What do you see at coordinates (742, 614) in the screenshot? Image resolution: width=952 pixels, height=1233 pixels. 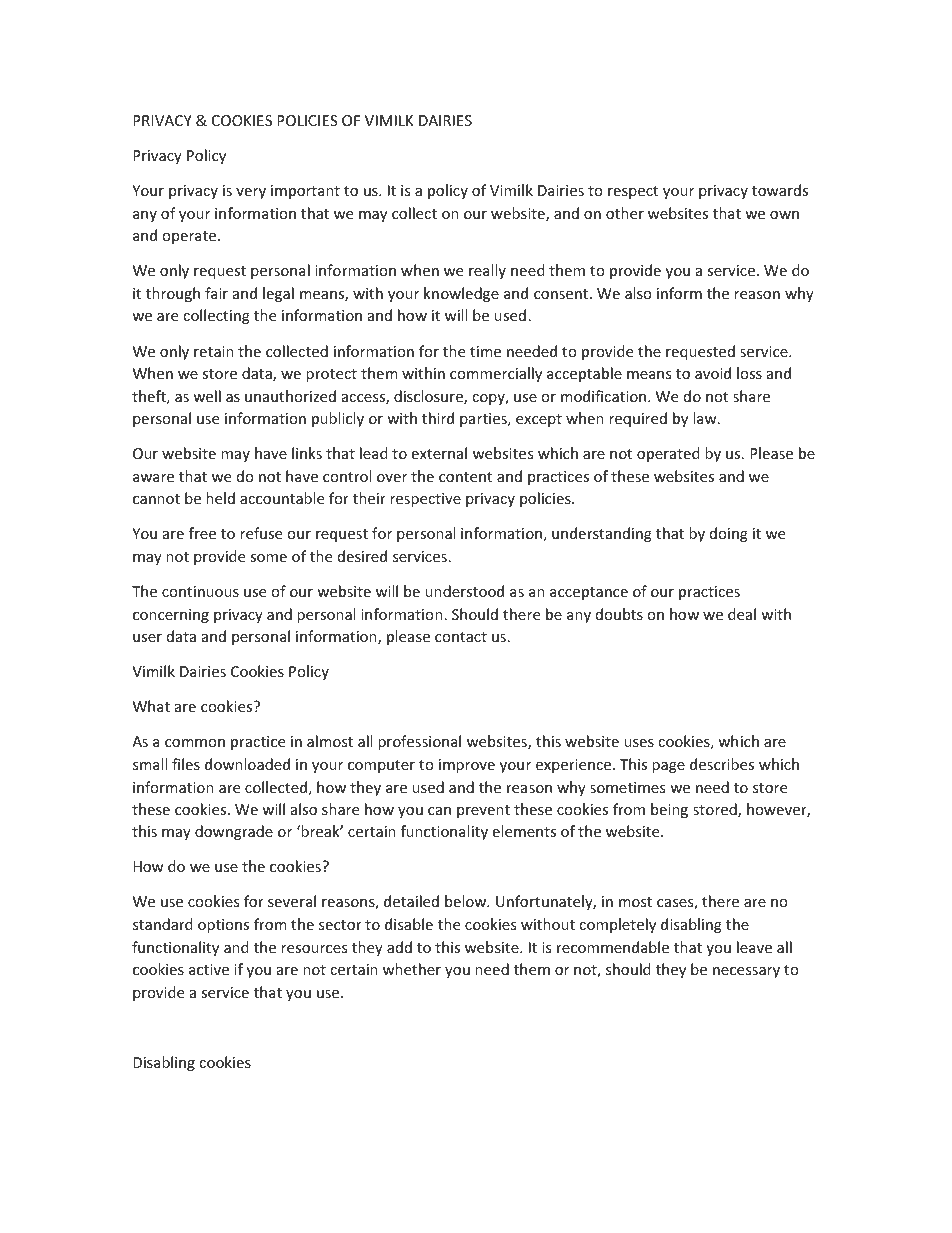 I see `deal` at bounding box center [742, 614].
